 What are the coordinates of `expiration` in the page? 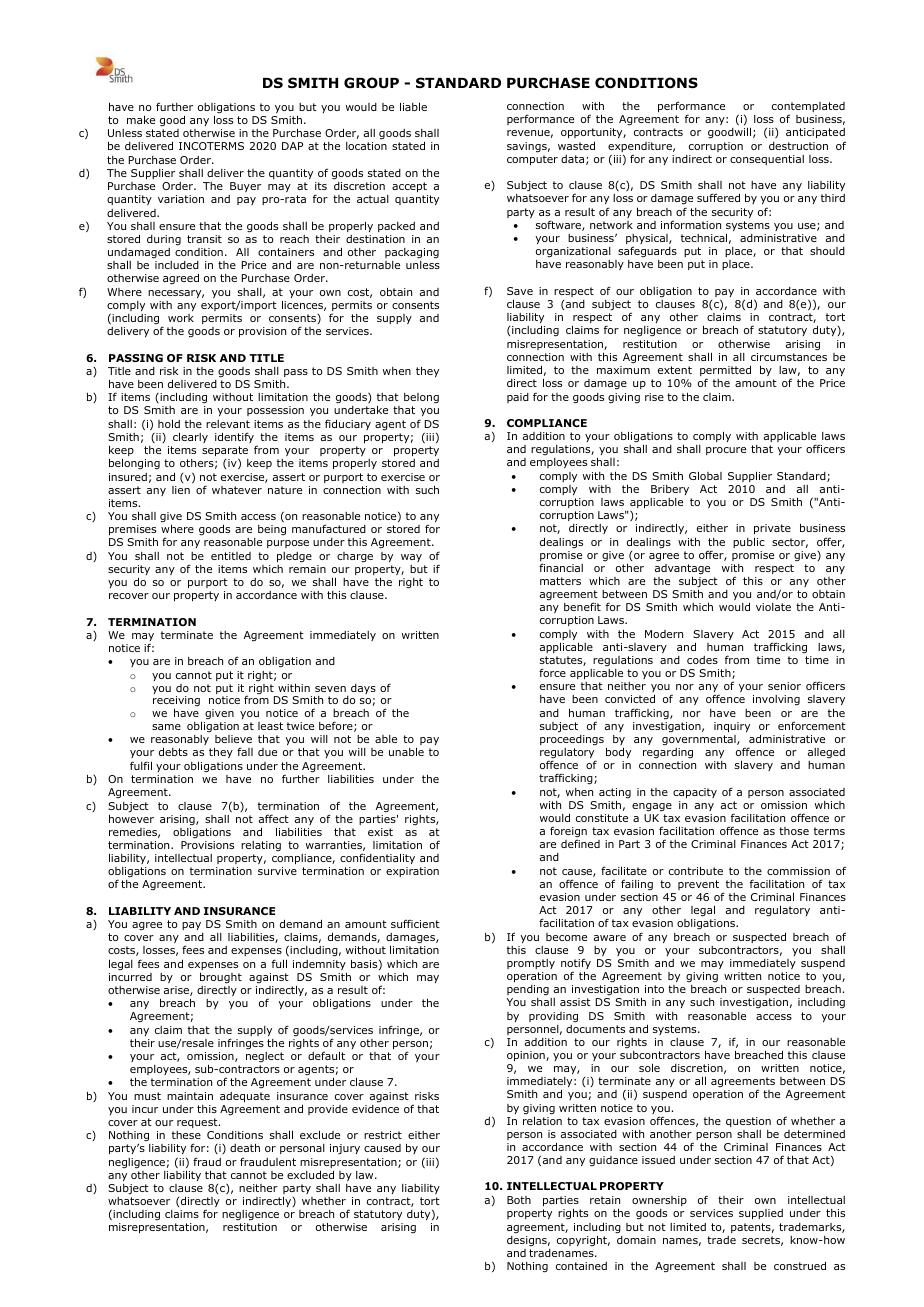 It's located at (412, 872).
